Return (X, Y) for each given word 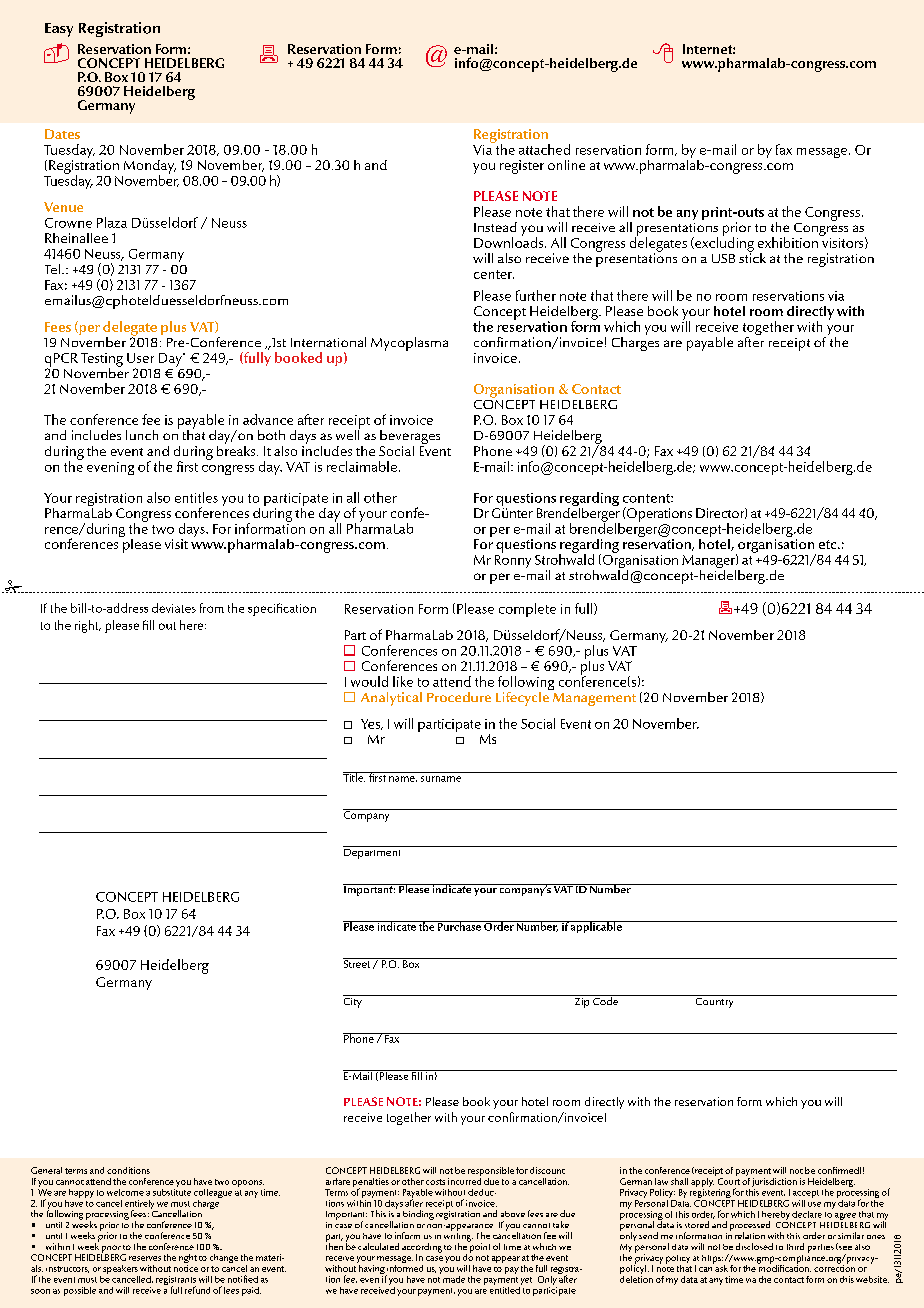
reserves (145, 1258)
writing (458, 1237)
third (795, 1246)
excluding (723, 244)
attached (544, 149)
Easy (59, 30)
